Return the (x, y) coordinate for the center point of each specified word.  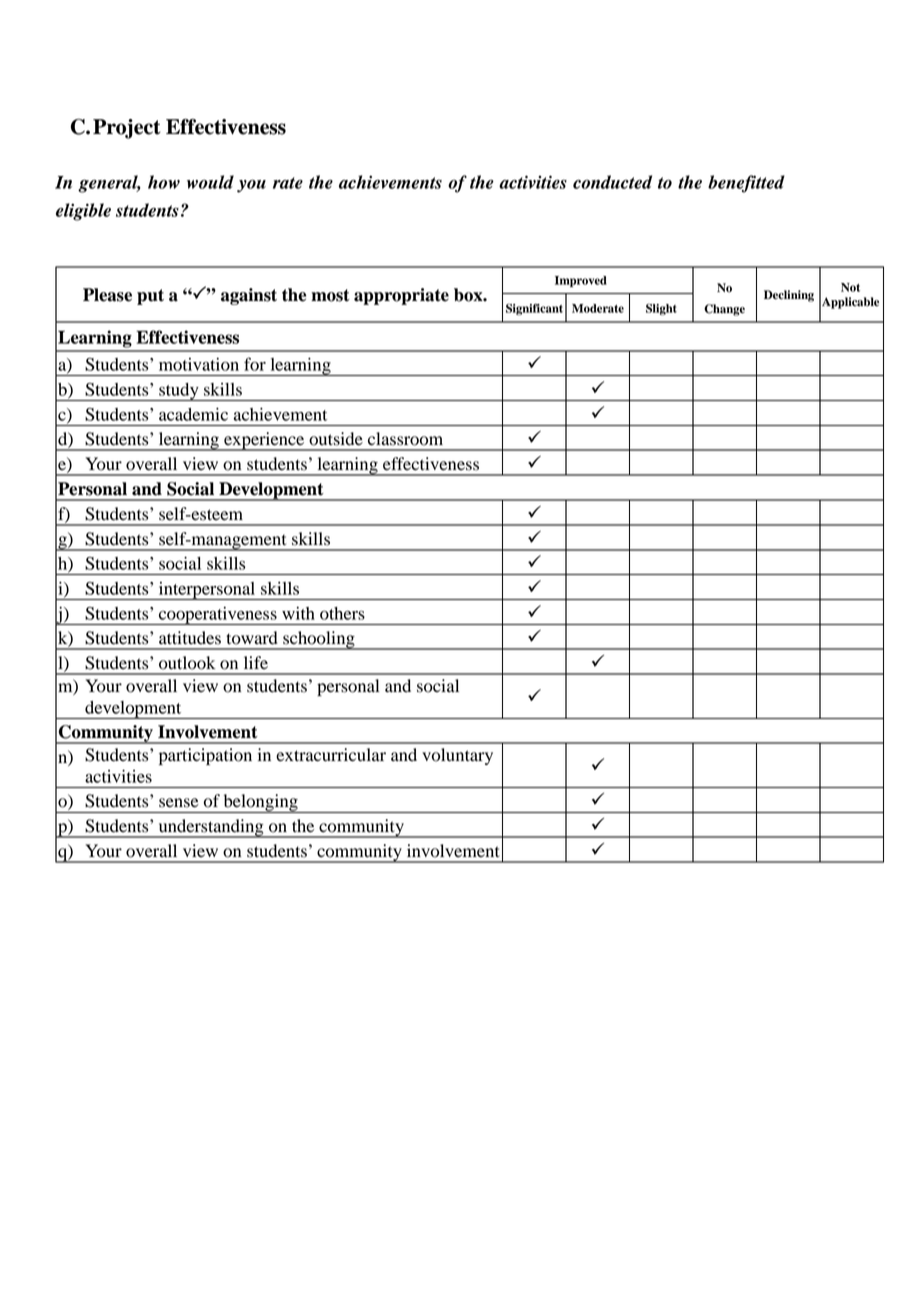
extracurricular (331, 755)
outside (336, 439)
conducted (612, 182)
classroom (405, 439)
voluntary (457, 756)
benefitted (746, 184)
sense (179, 803)
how (164, 182)
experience (264, 441)
